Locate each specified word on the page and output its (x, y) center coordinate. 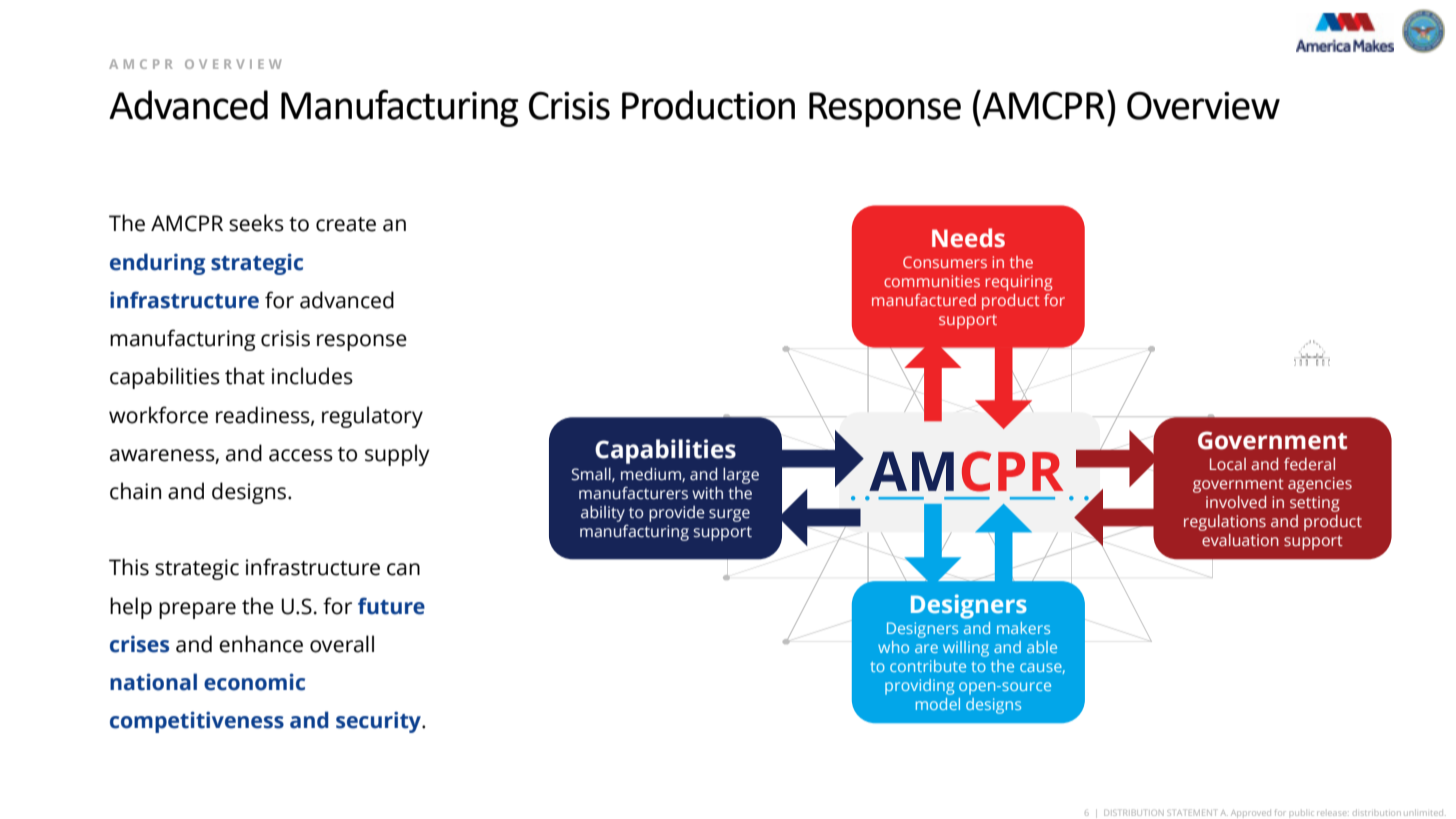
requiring (1018, 283)
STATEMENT (1191, 813)
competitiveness (197, 722)
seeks (256, 223)
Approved (1251, 814)
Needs (968, 238)
